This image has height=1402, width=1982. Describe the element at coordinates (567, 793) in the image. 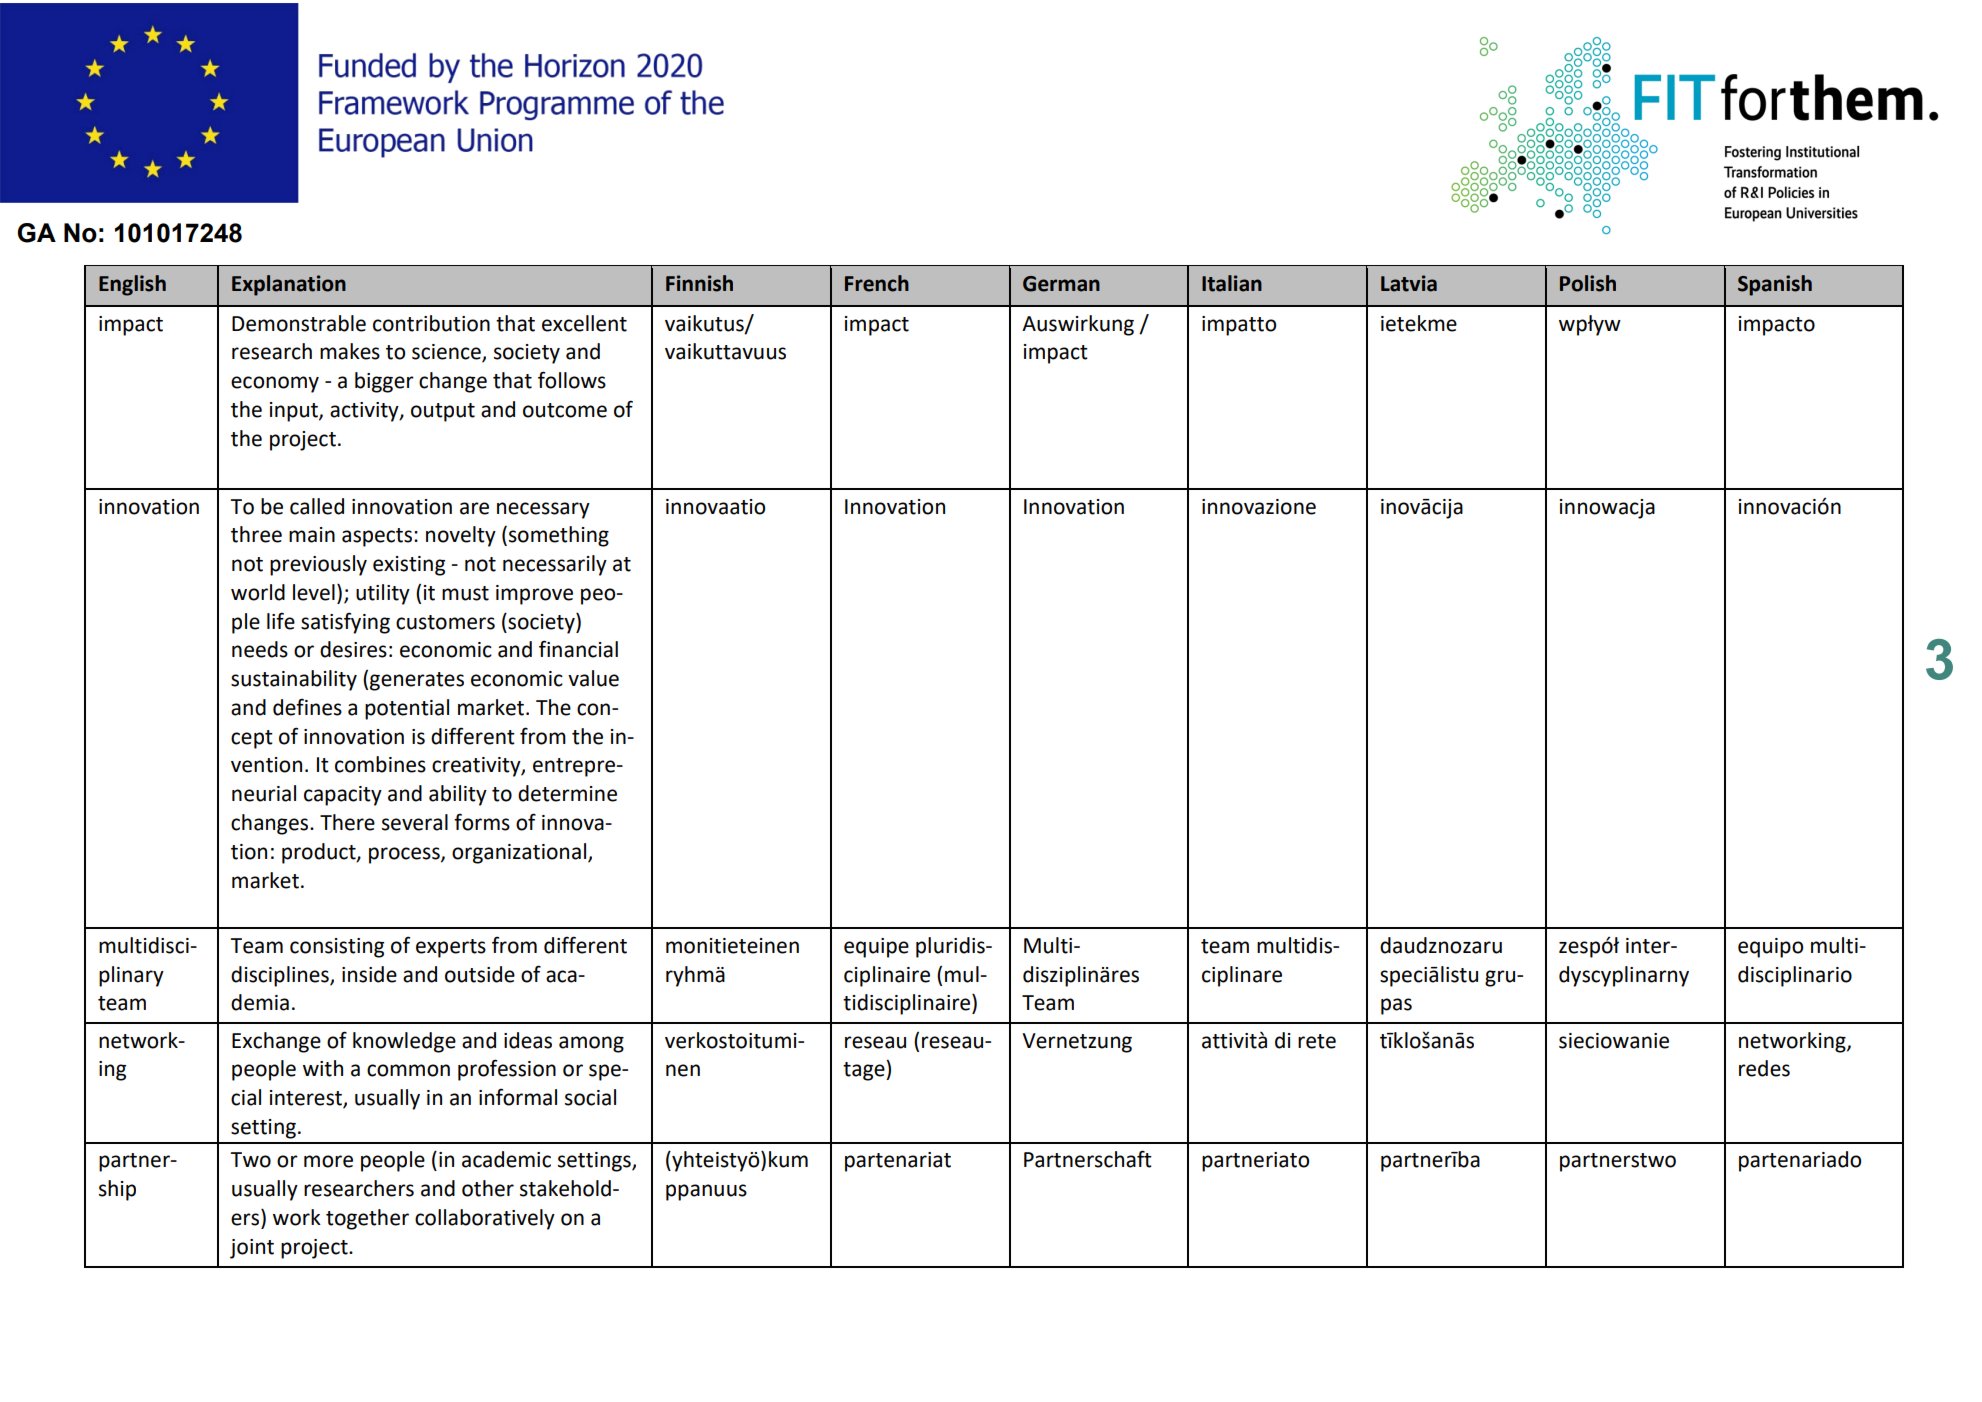

I see `determine` at that location.
